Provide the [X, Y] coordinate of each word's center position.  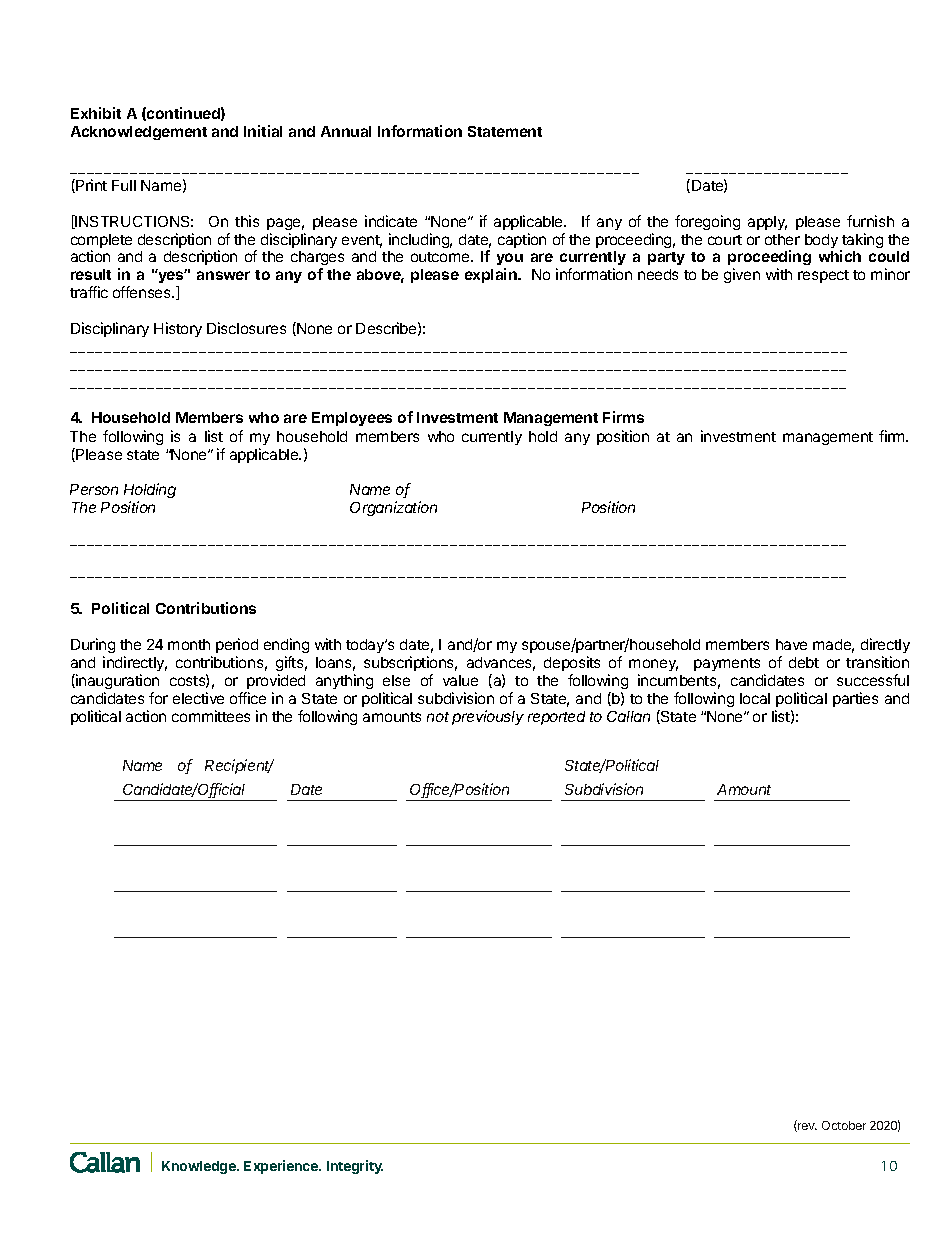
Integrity [355, 1167]
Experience [282, 1167]
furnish [870, 221]
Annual [346, 131]
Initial [263, 131]
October [844, 1125]
